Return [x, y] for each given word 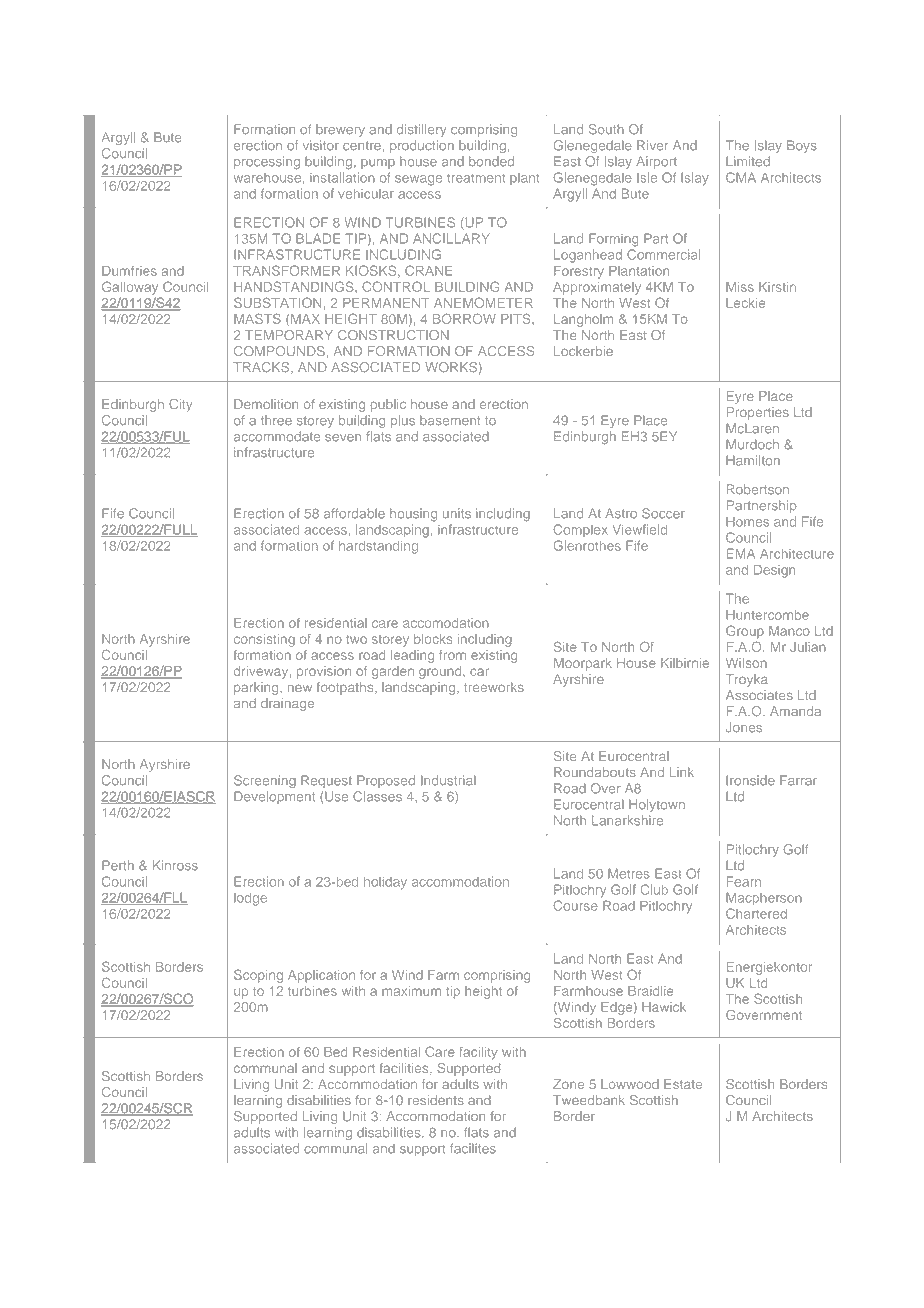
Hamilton [753, 460]
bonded [491, 161]
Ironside [750, 780]
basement [450, 420]
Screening [265, 781]
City [180, 405]
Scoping [258, 976]
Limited [748, 161]
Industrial [448, 780]
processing [267, 162]
